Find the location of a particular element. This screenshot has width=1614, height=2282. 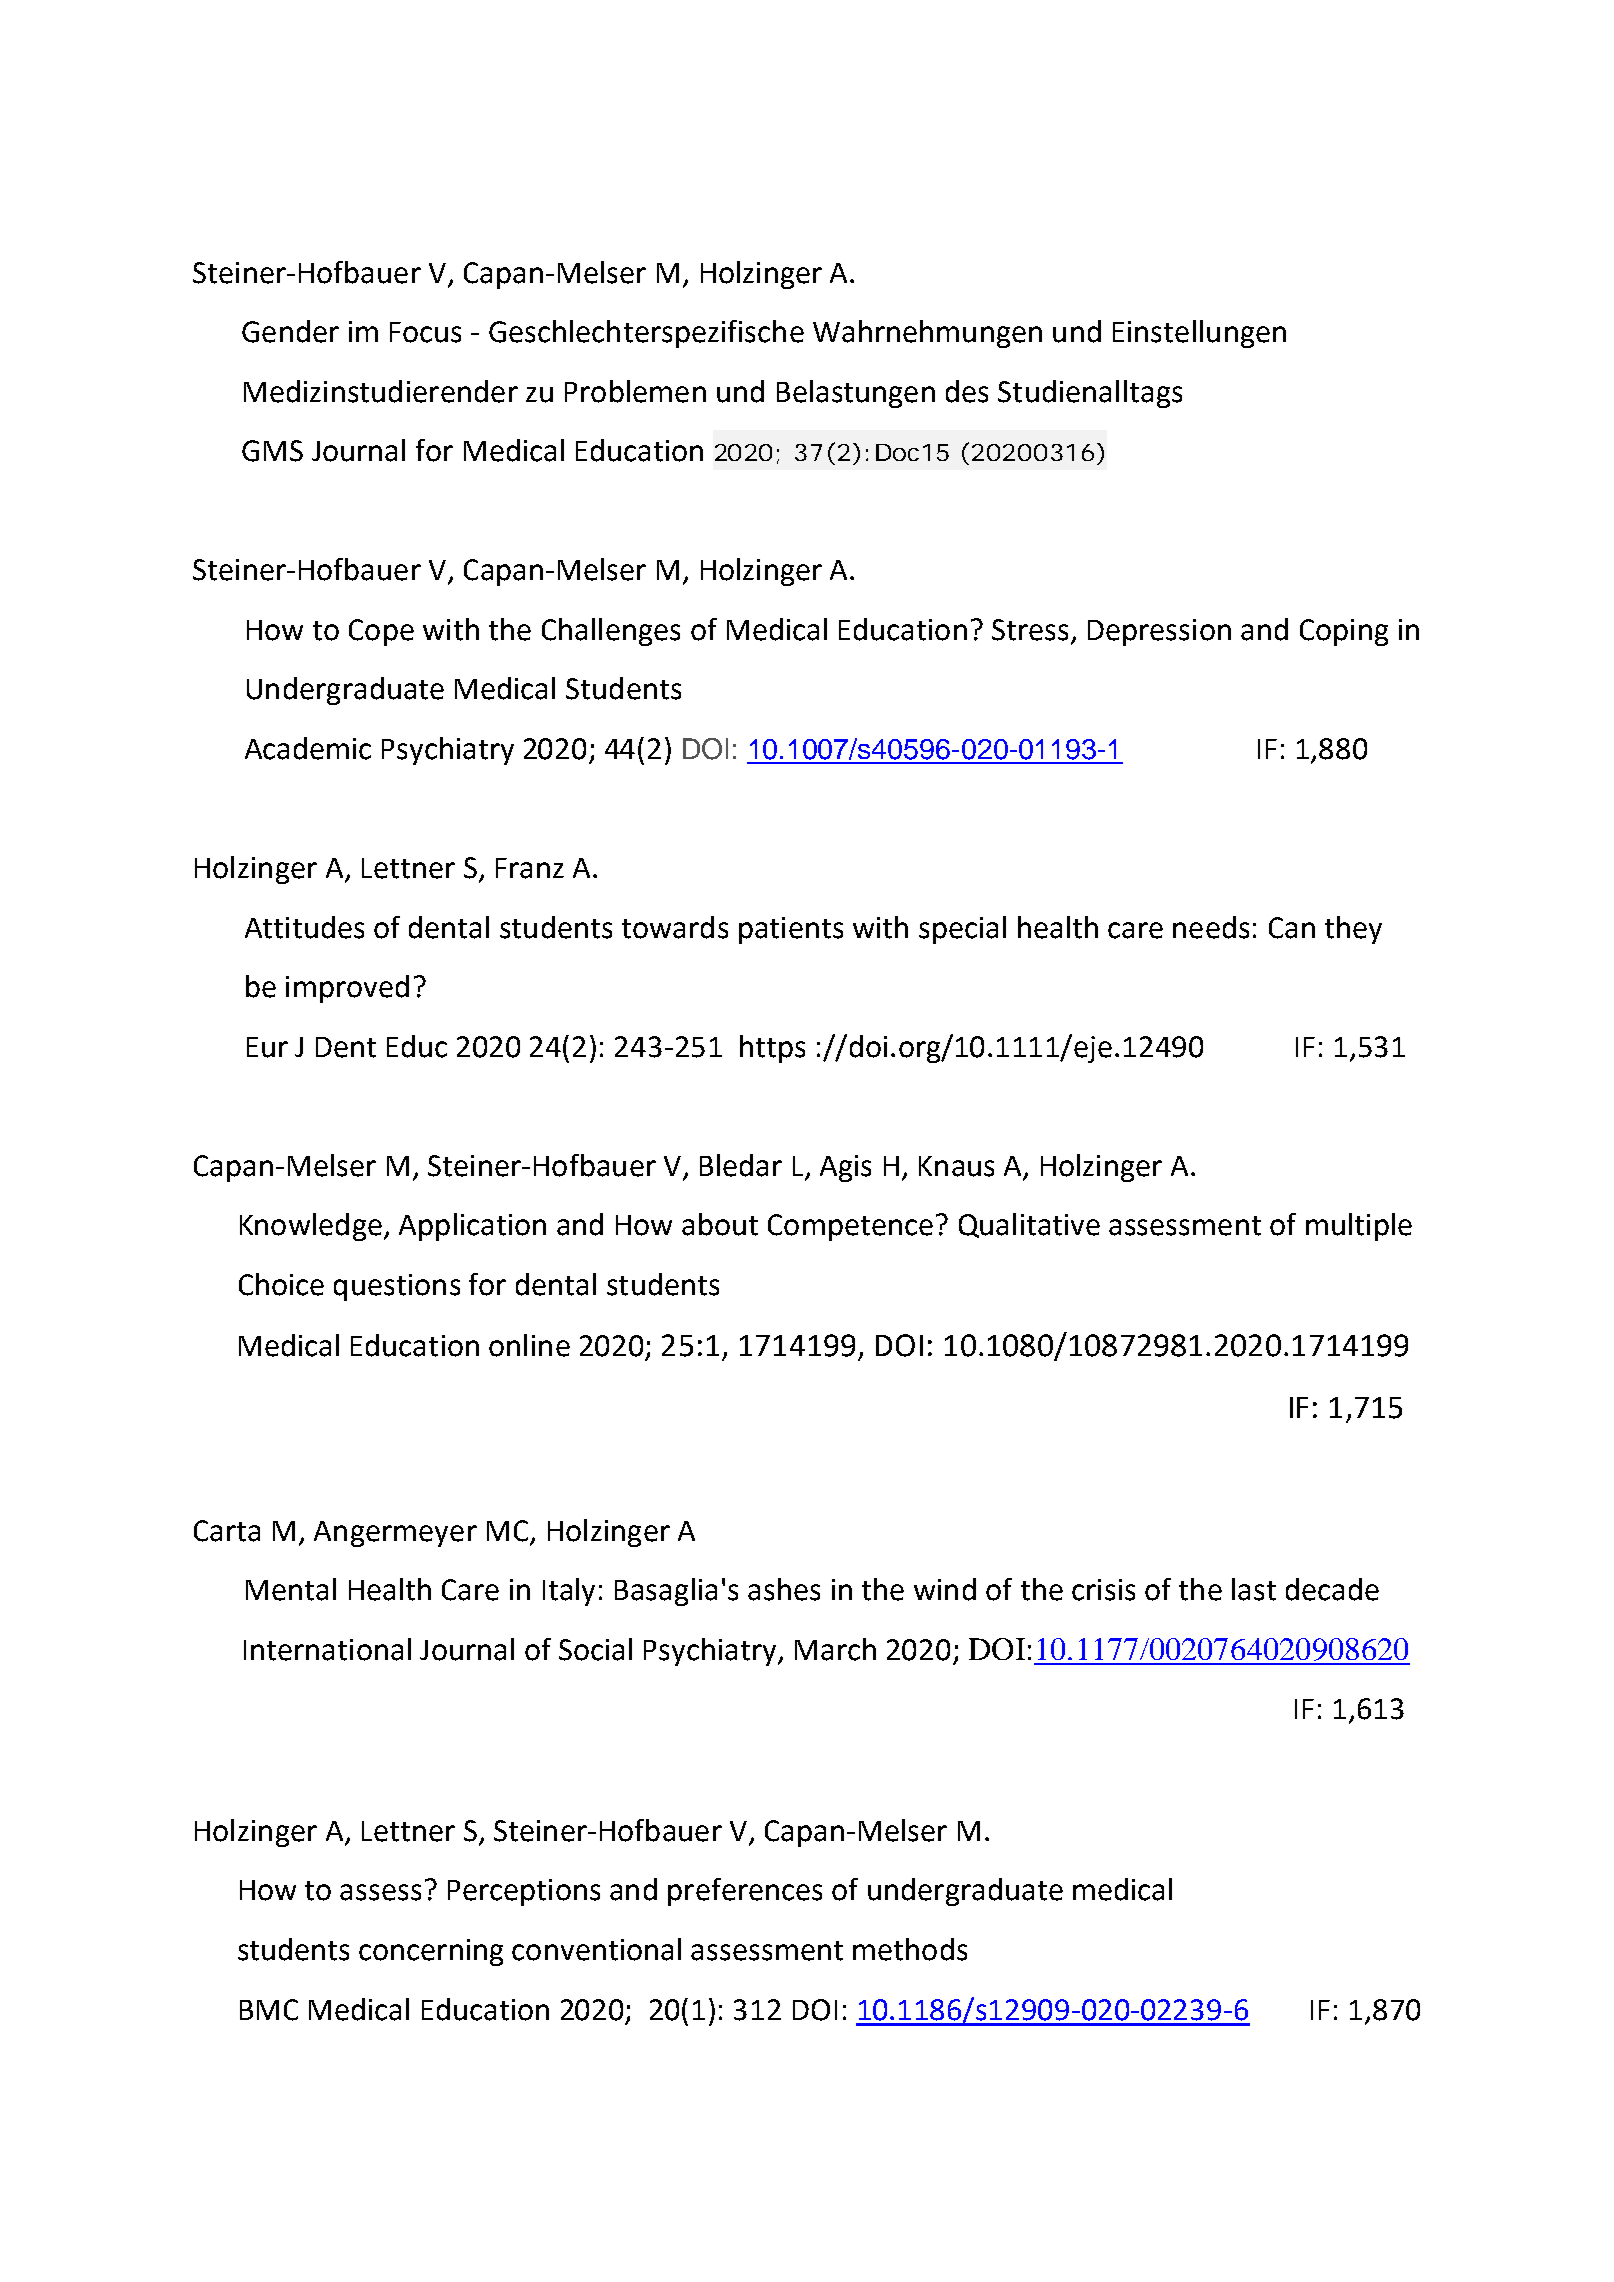

Challenges is located at coordinates (611, 632).
